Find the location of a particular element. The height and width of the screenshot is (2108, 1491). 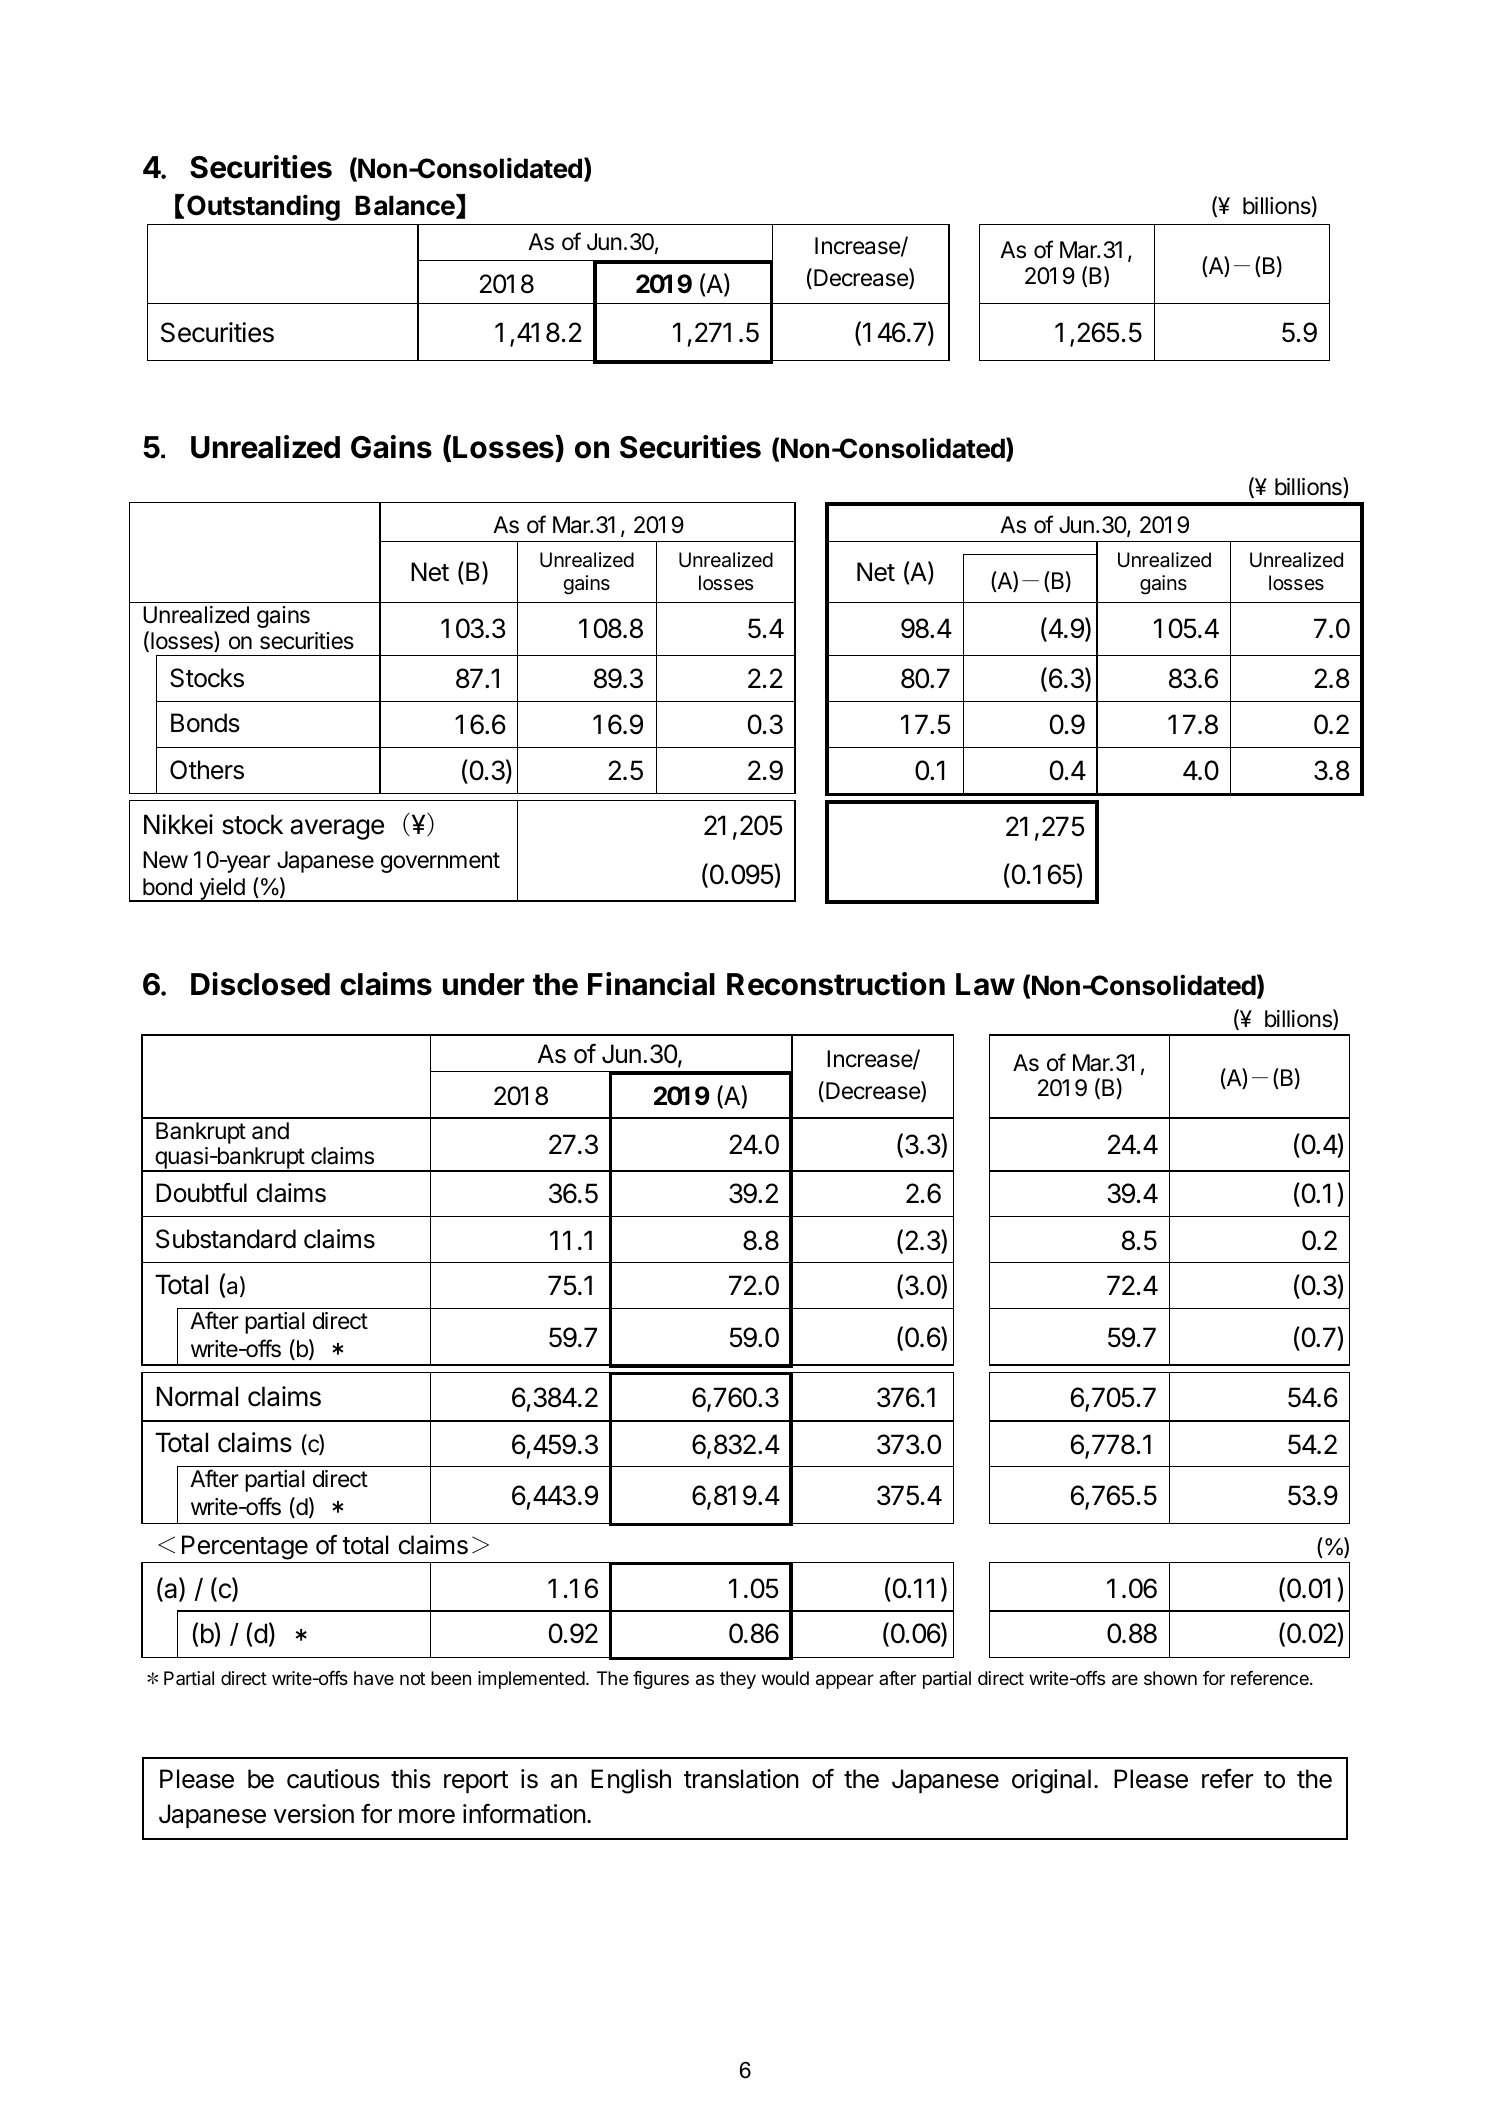

Doubtful is located at coordinates (201, 1192).
